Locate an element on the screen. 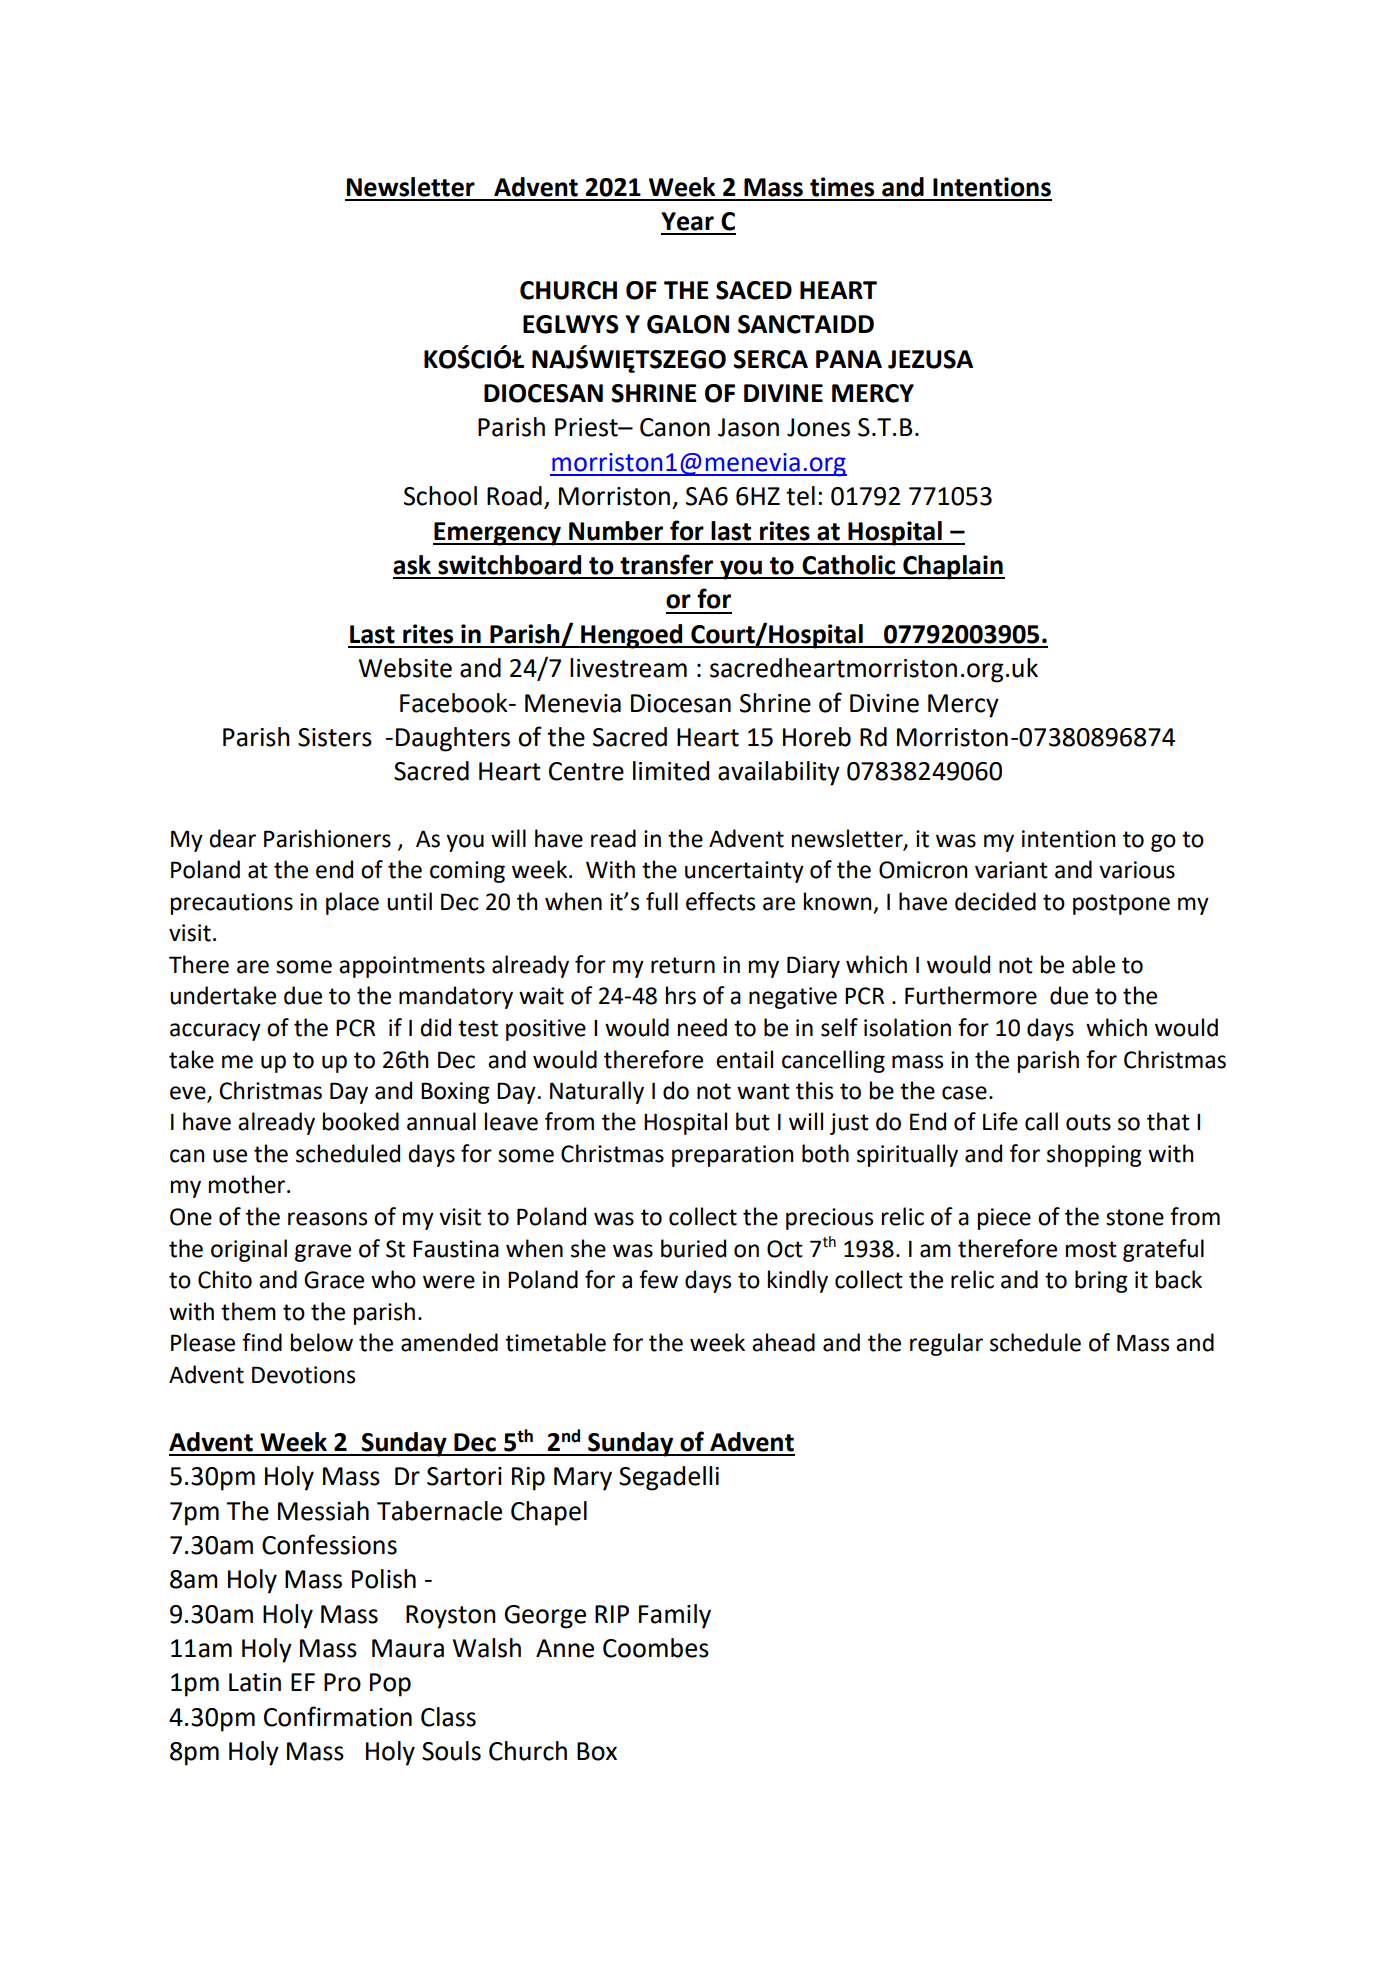  dear is located at coordinates (232, 838).
